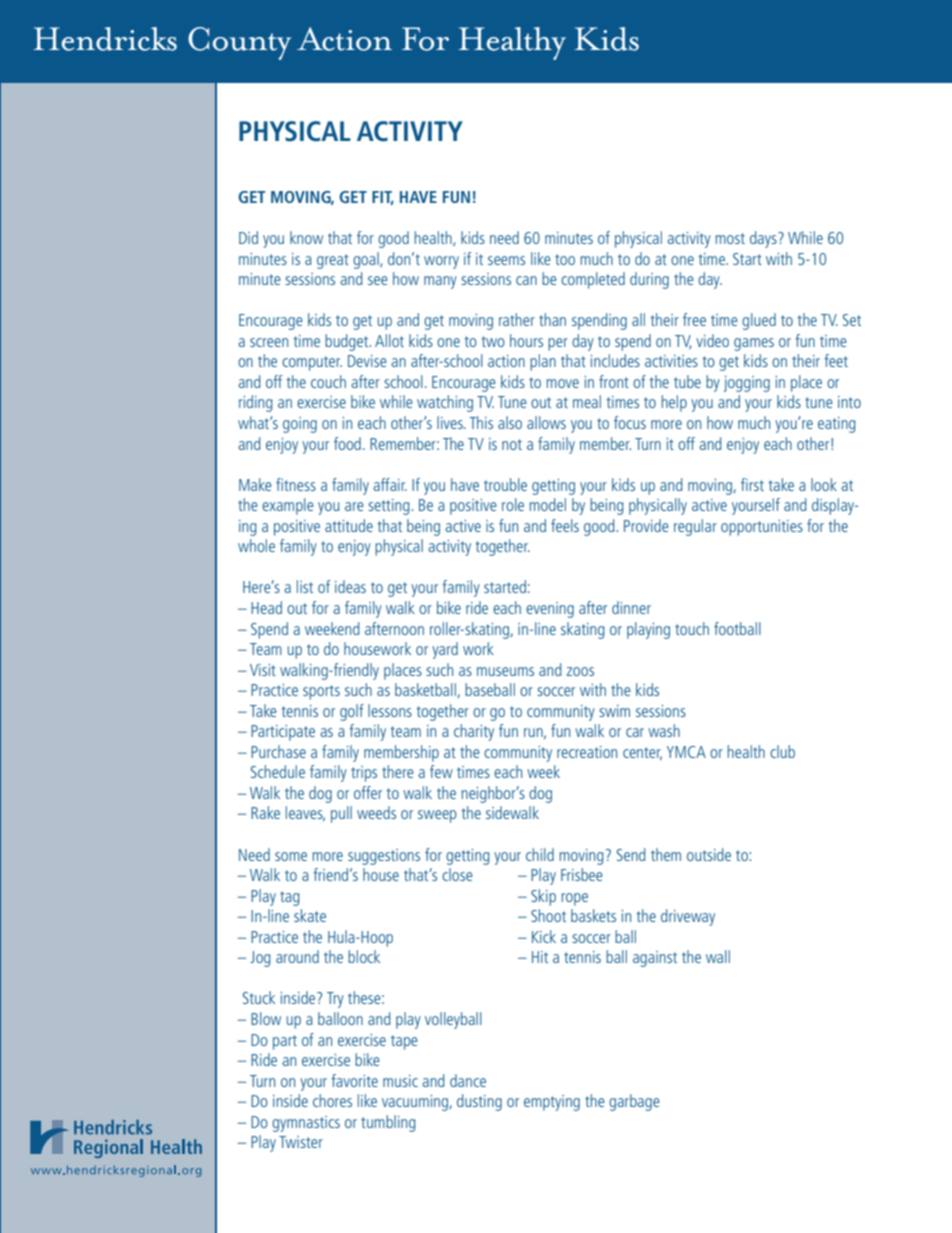  Describe the element at coordinates (764, 239) in the document. I see `days` at that location.
